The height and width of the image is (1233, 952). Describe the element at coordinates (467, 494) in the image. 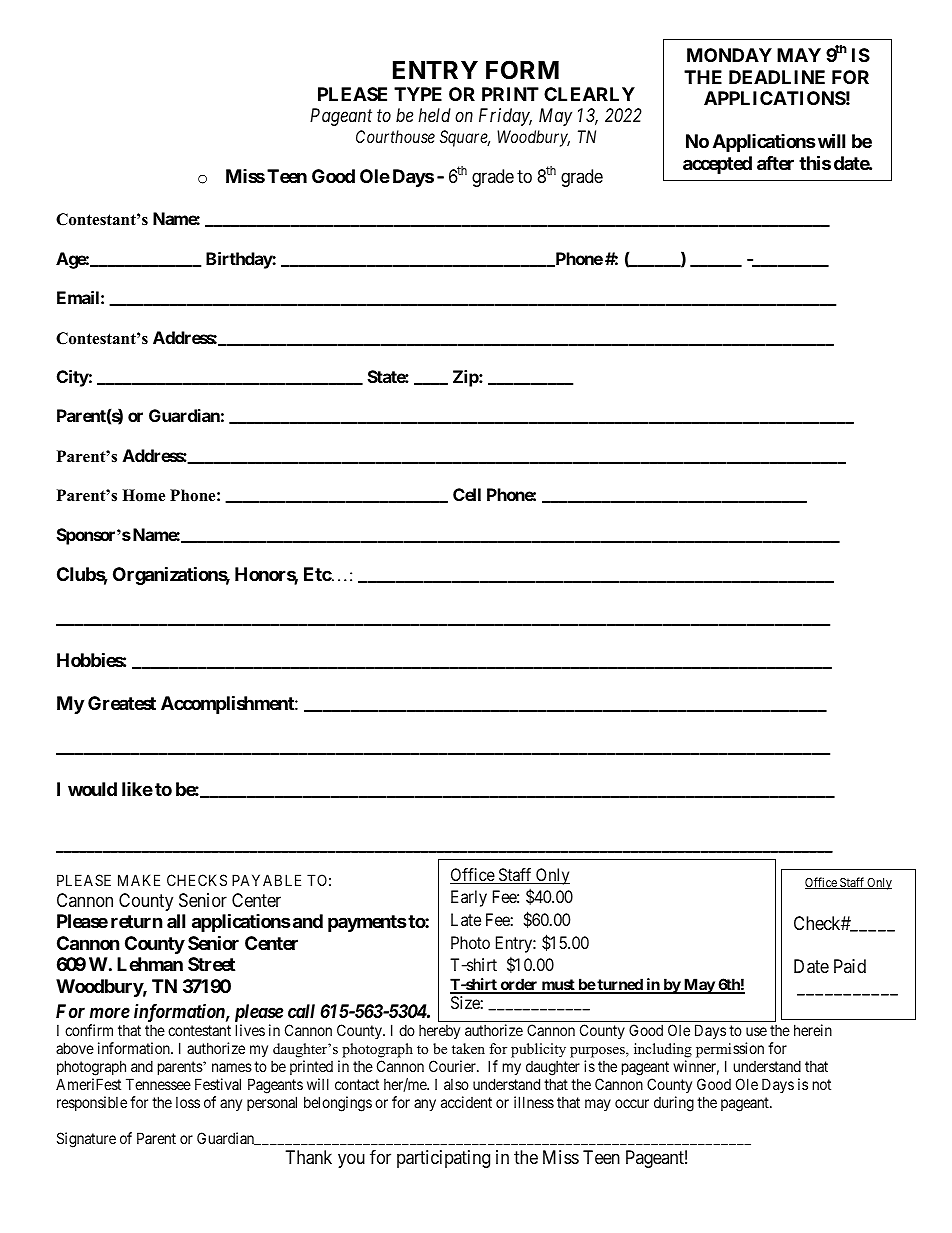

I see `Cell` at that location.
